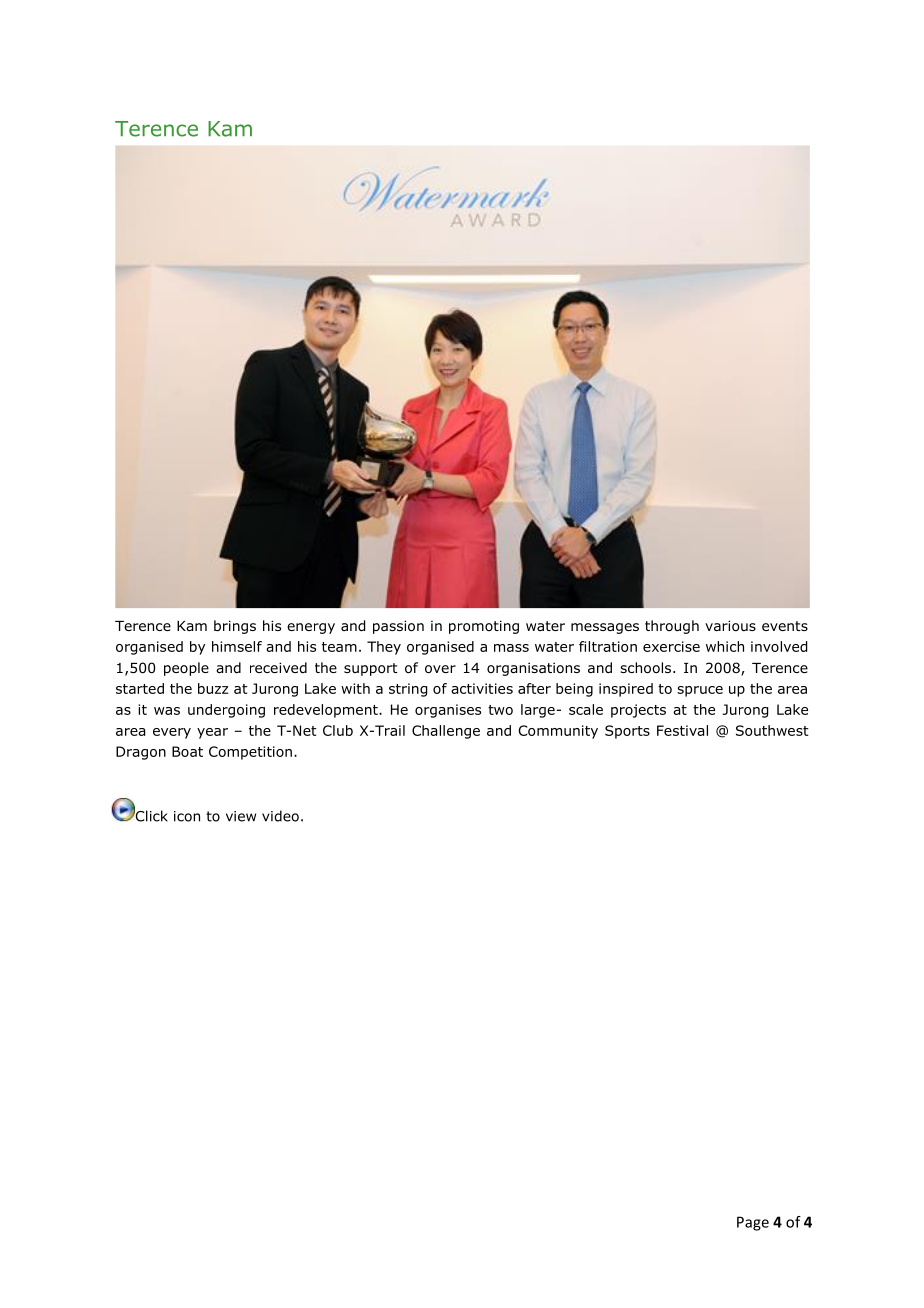 The image size is (924, 1308). Describe the element at coordinates (753, 1223) in the screenshot. I see `Page` at that location.
